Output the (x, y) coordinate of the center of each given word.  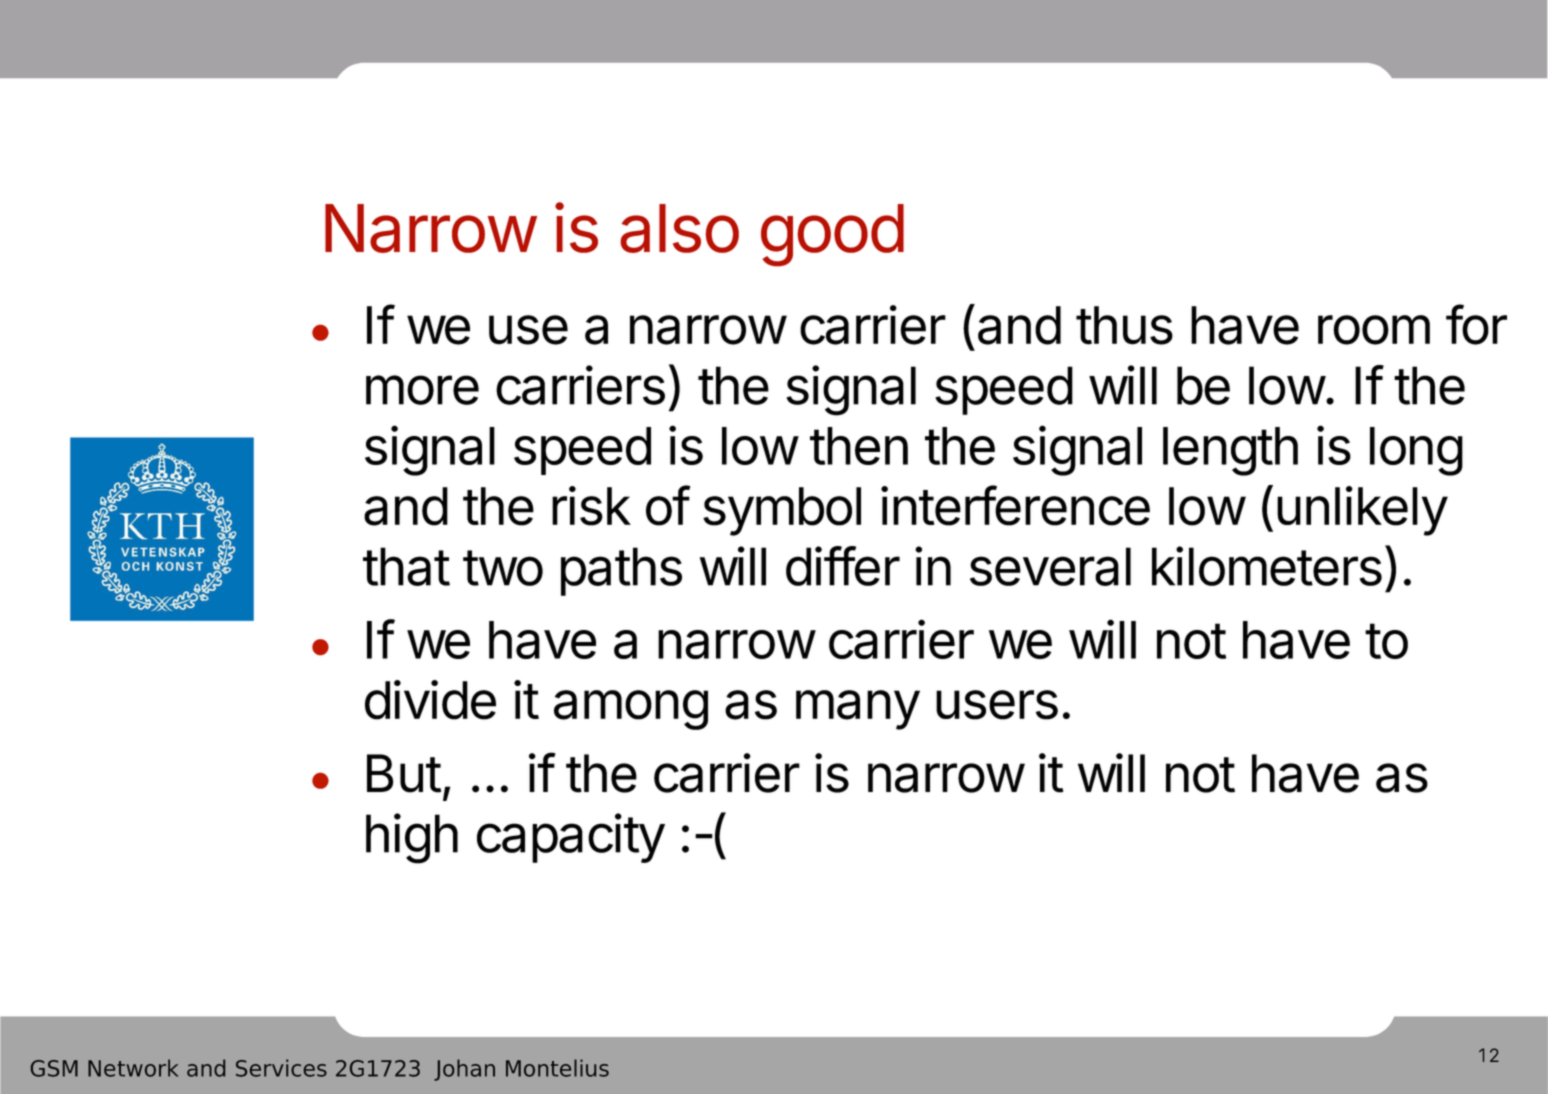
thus (1124, 325)
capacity (571, 838)
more (422, 390)
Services (281, 1068)
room (1374, 330)
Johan (464, 1070)
